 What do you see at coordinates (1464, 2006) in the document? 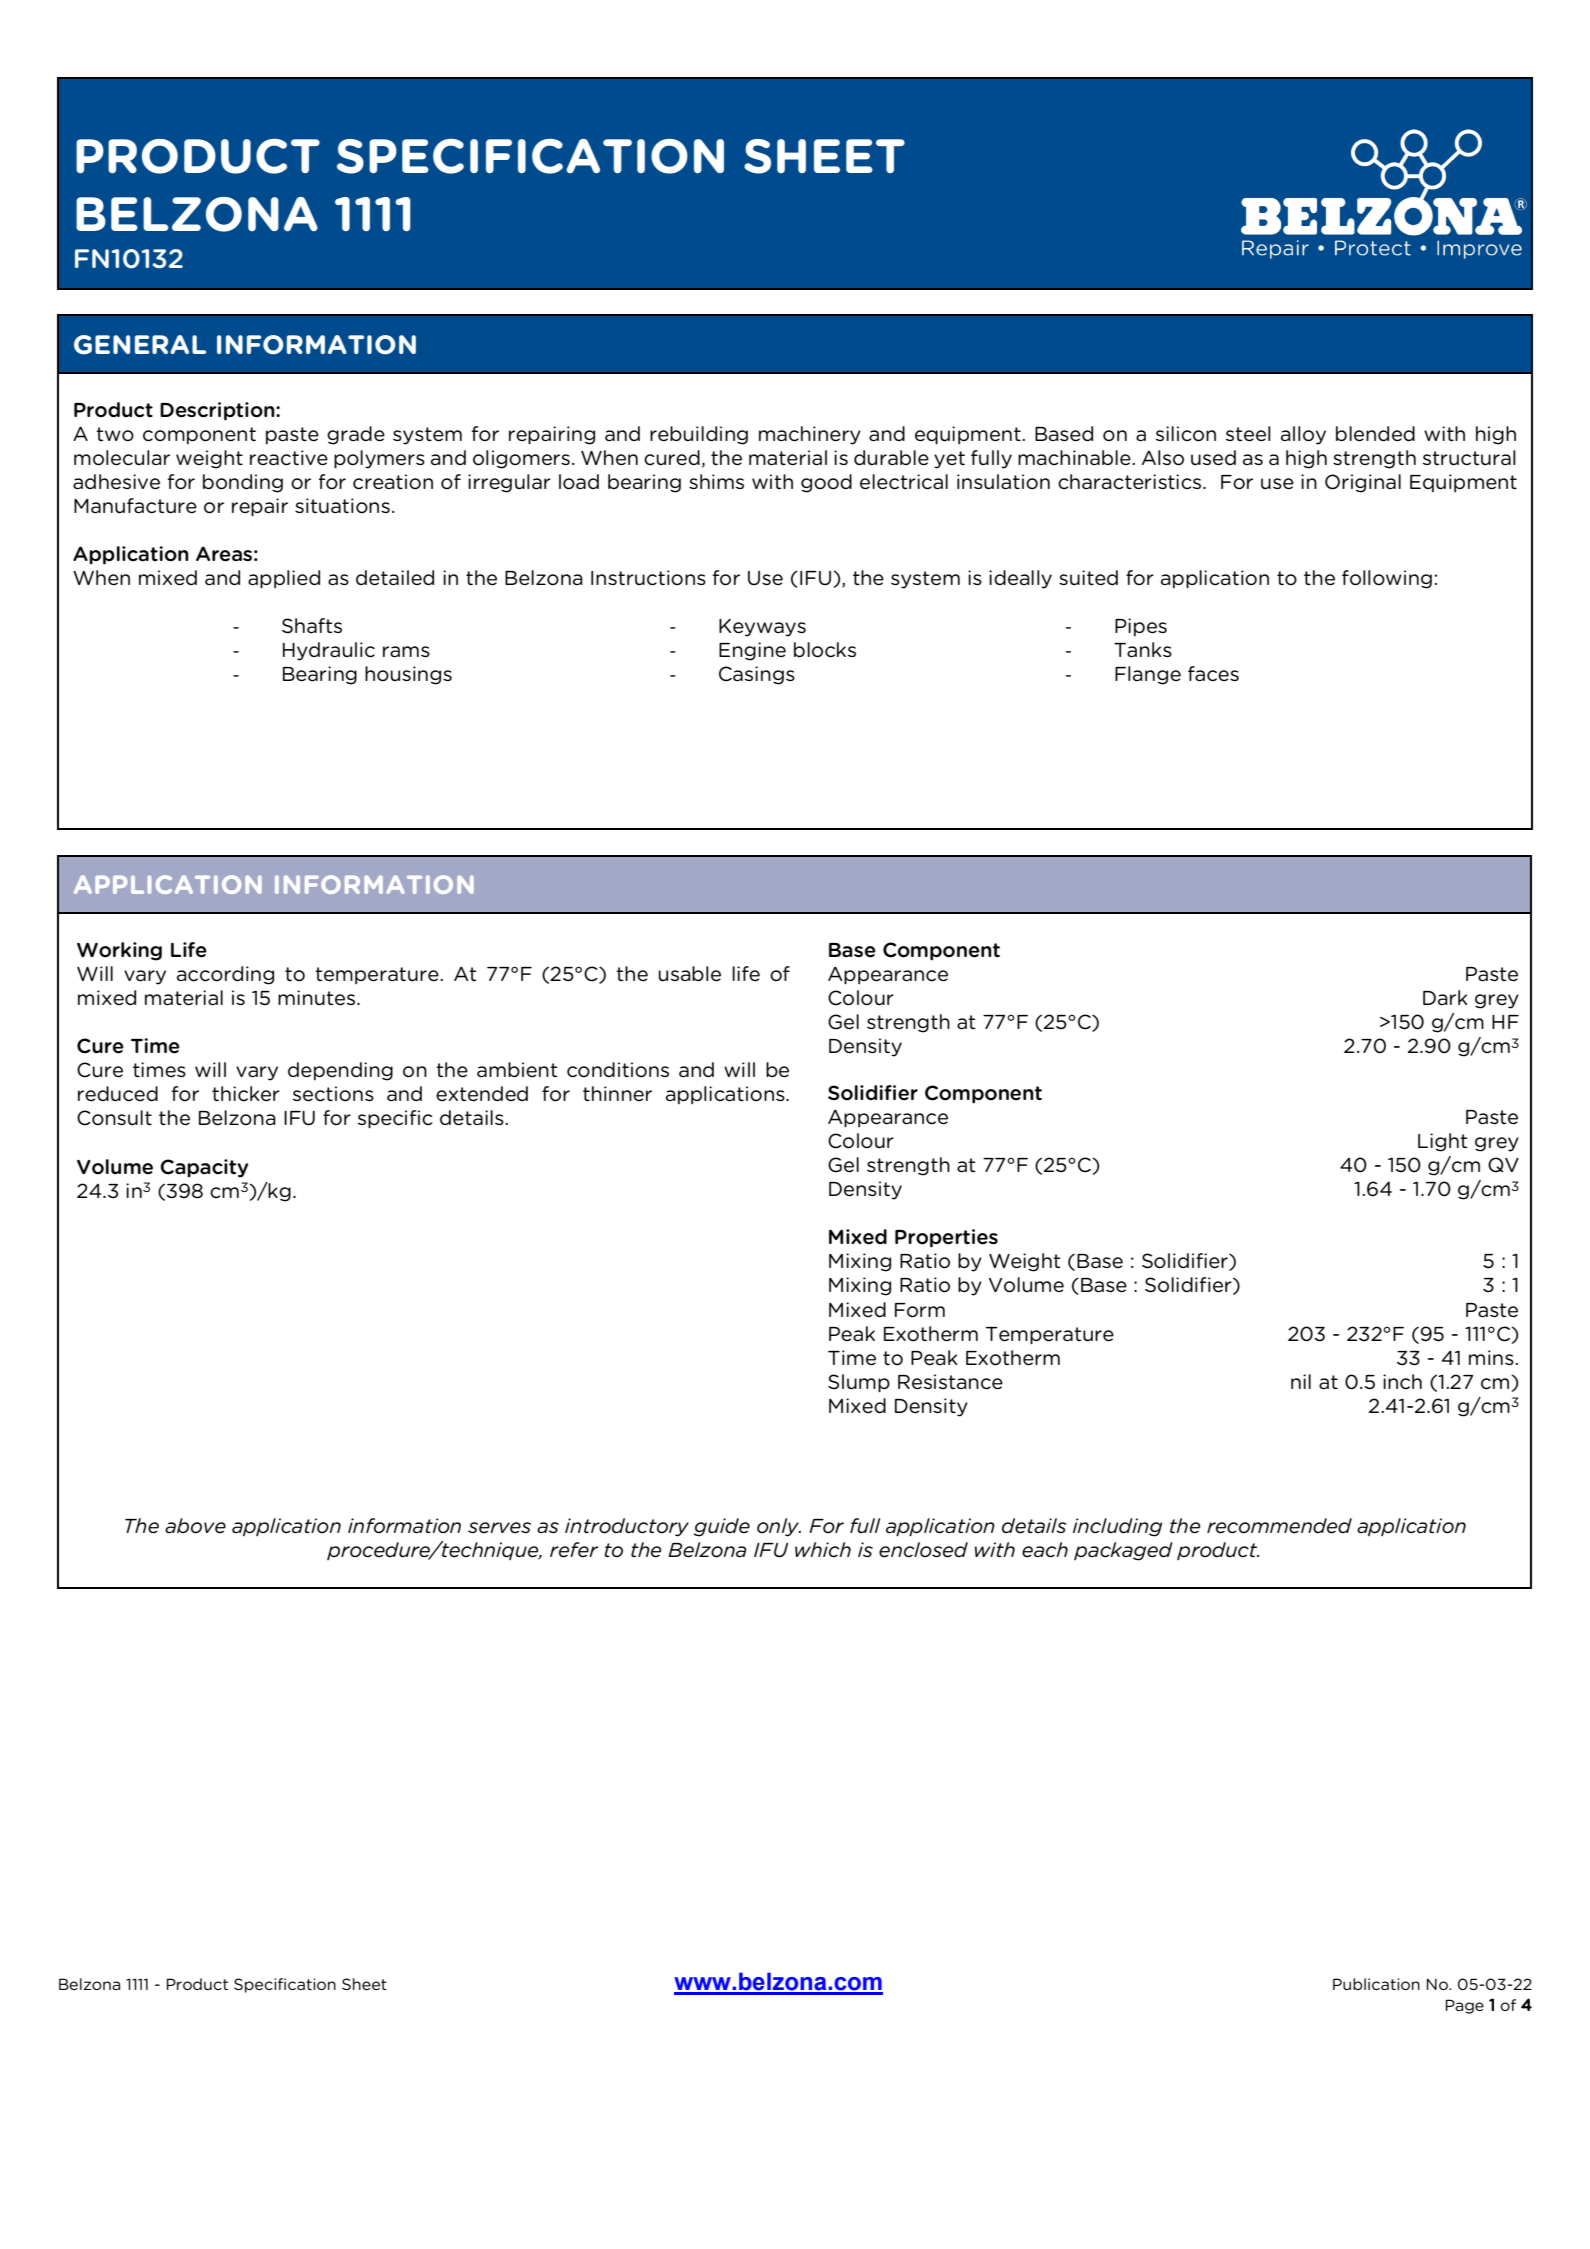
I see `Page` at bounding box center [1464, 2006].
